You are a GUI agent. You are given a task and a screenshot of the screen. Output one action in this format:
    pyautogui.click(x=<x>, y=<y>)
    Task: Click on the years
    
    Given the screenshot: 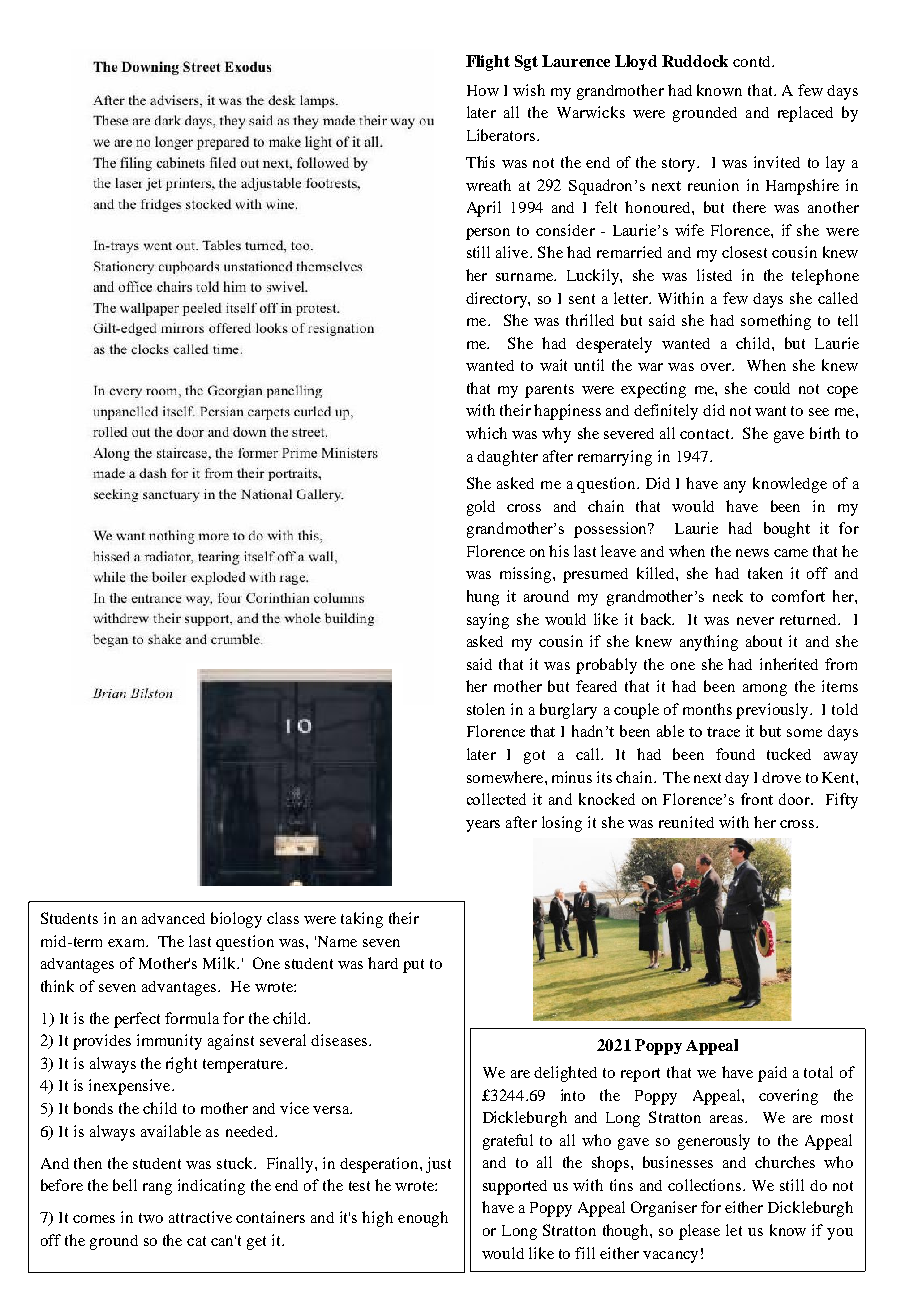 What is the action you would take?
    pyautogui.click(x=483, y=826)
